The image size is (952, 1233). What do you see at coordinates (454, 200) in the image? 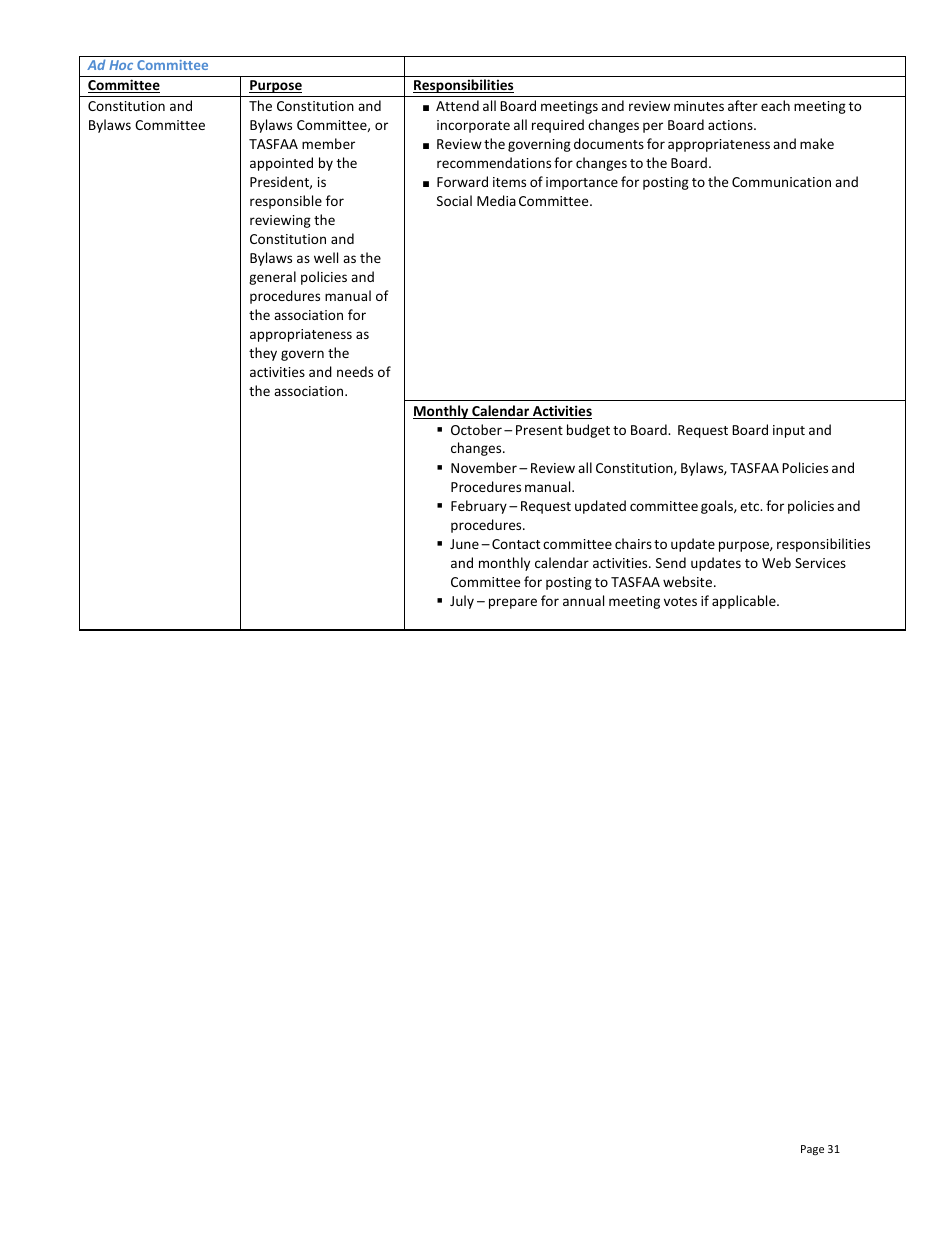
I see `Social` at bounding box center [454, 200].
